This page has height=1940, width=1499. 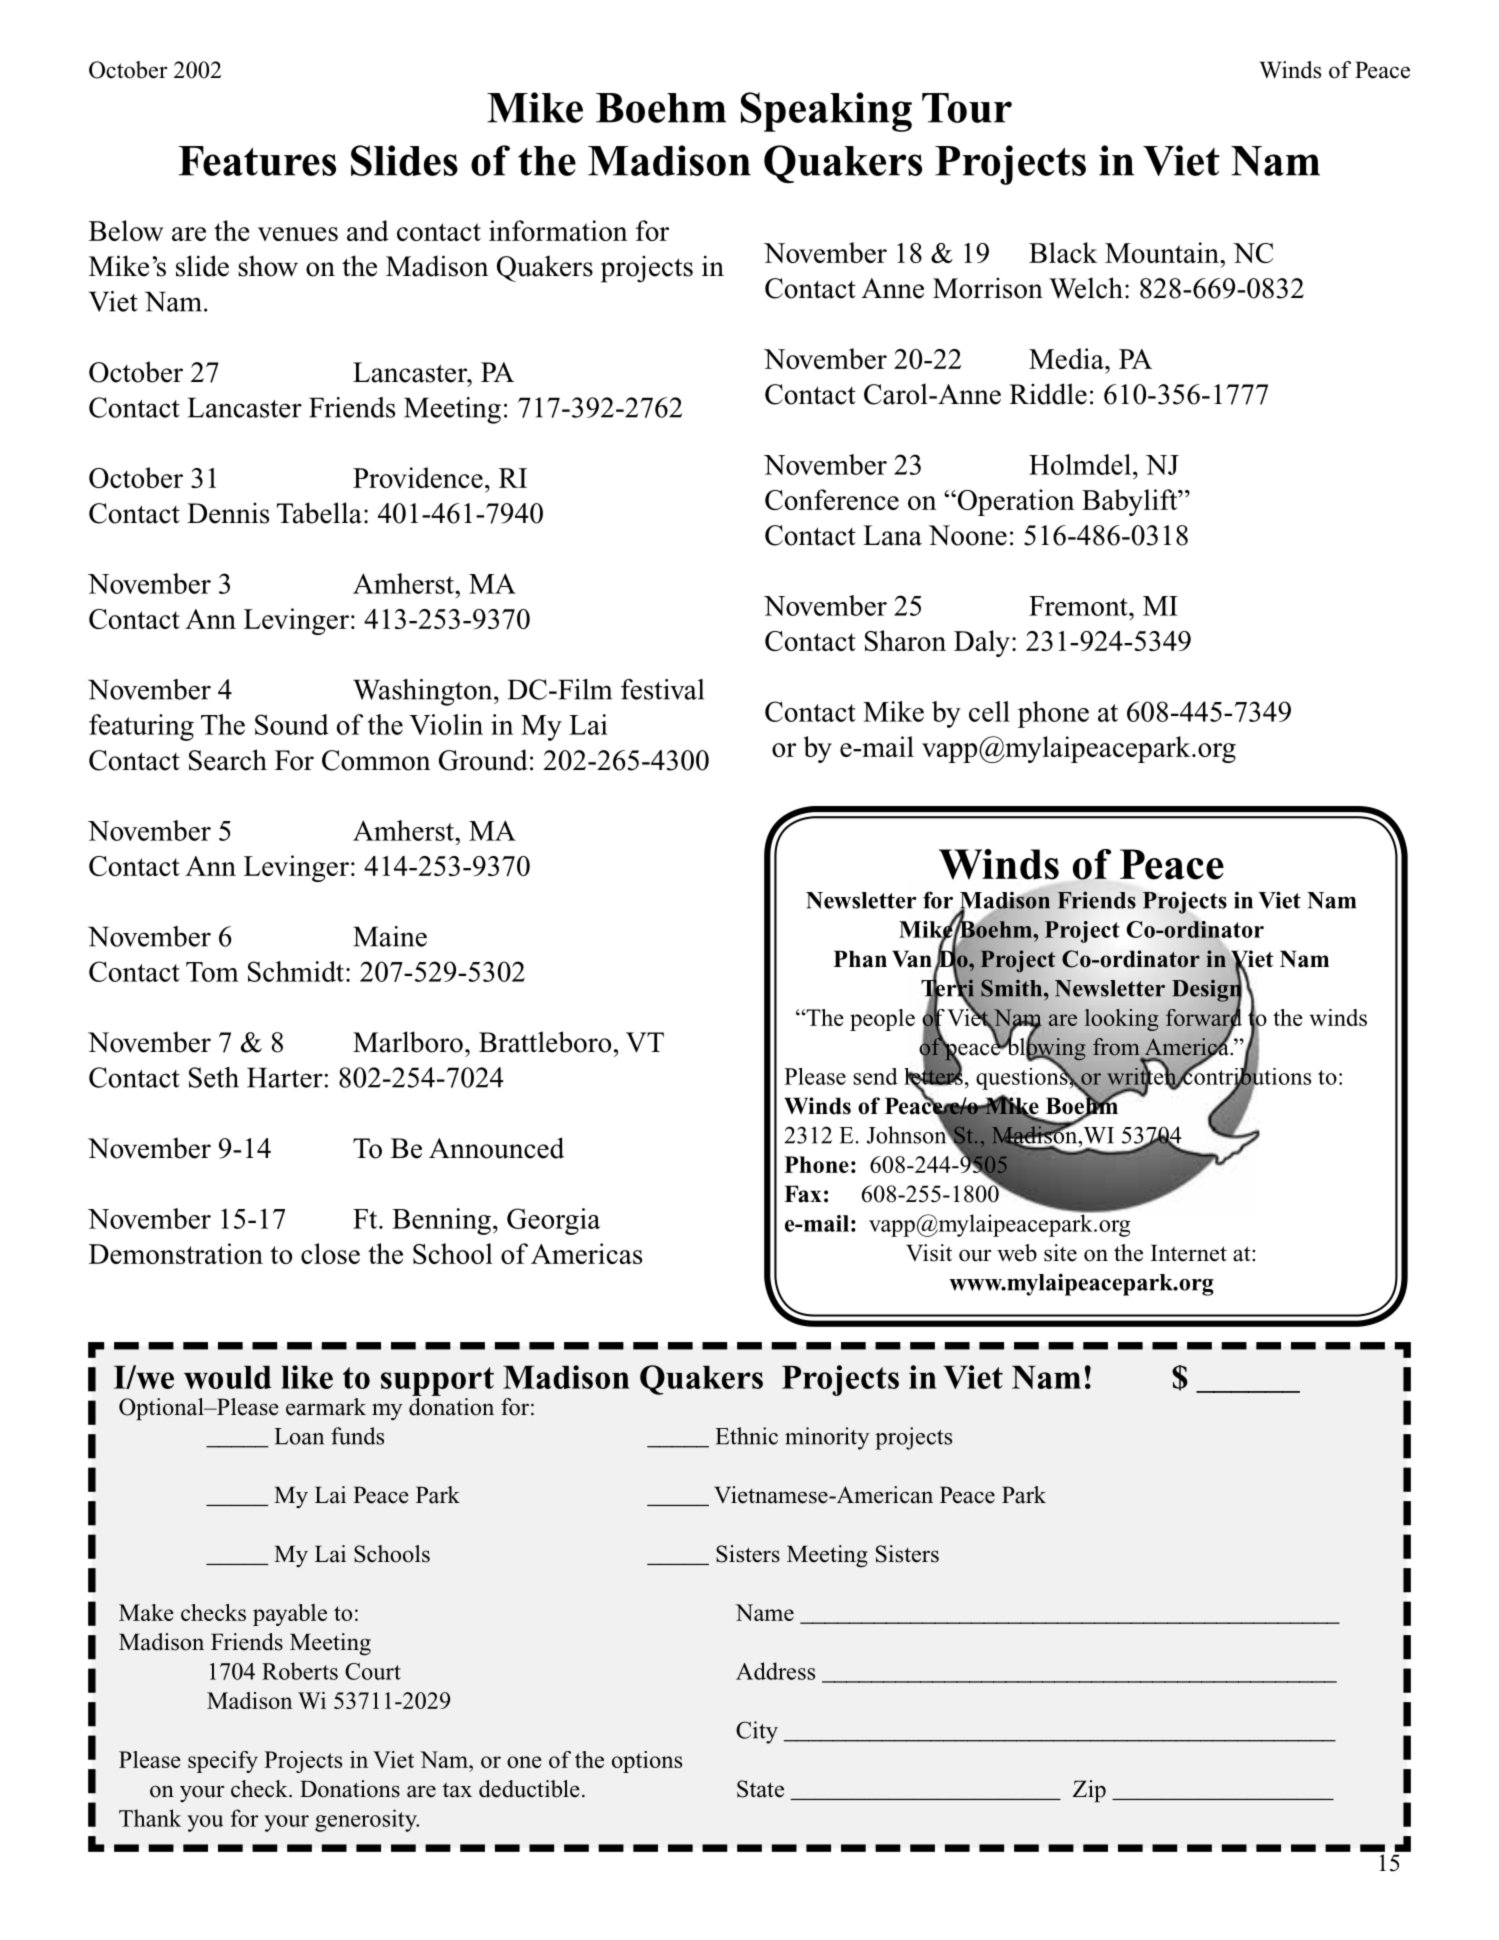 What do you see at coordinates (662, 689) in the page?
I see `festival` at bounding box center [662, 689].
